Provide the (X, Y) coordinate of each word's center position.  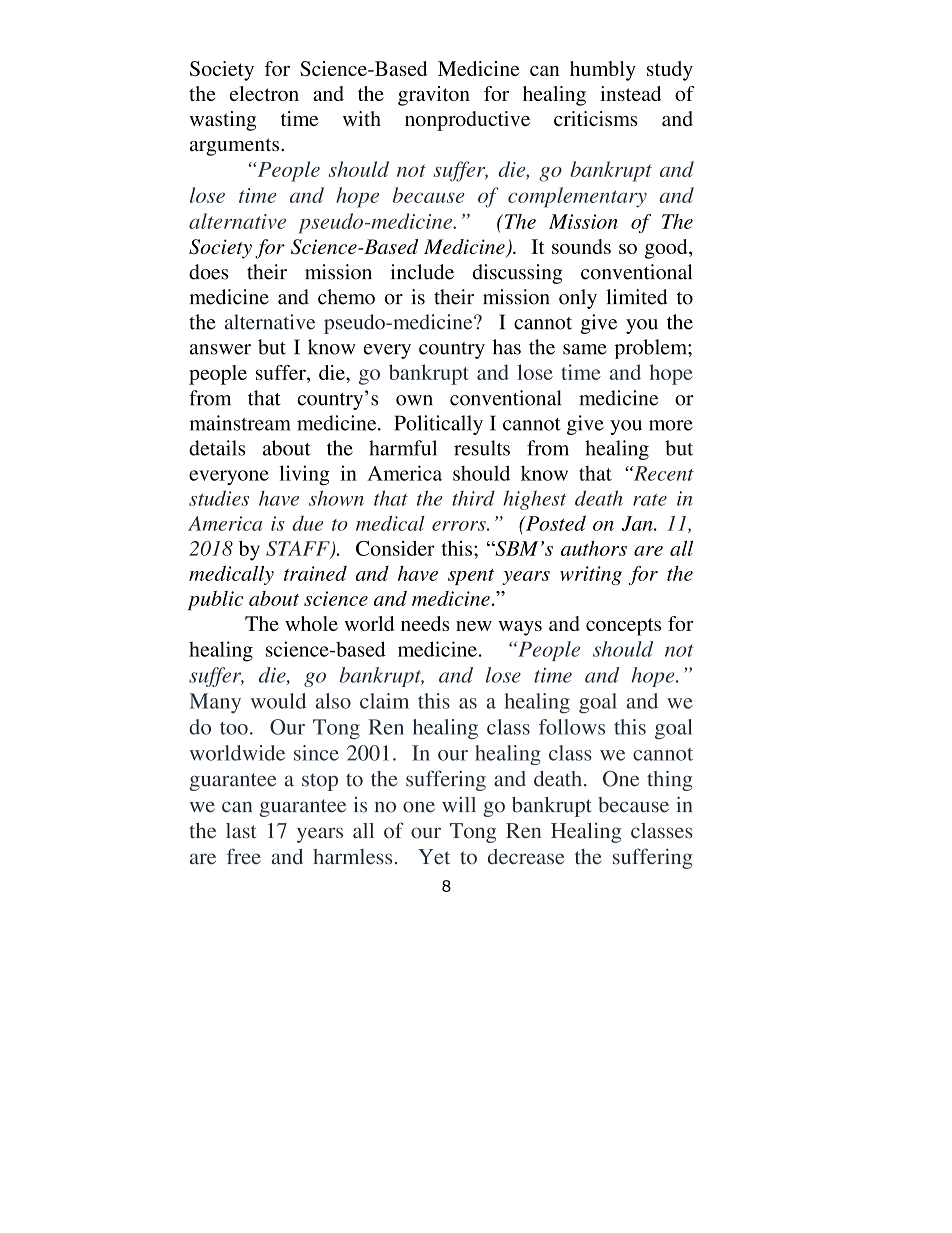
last (241, 831)
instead (630, 93)
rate (650, 500)
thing (669, 780)
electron (264, 93)
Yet (434, 857)
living (304, 475)
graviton (434, 96)
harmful (403, 448)
